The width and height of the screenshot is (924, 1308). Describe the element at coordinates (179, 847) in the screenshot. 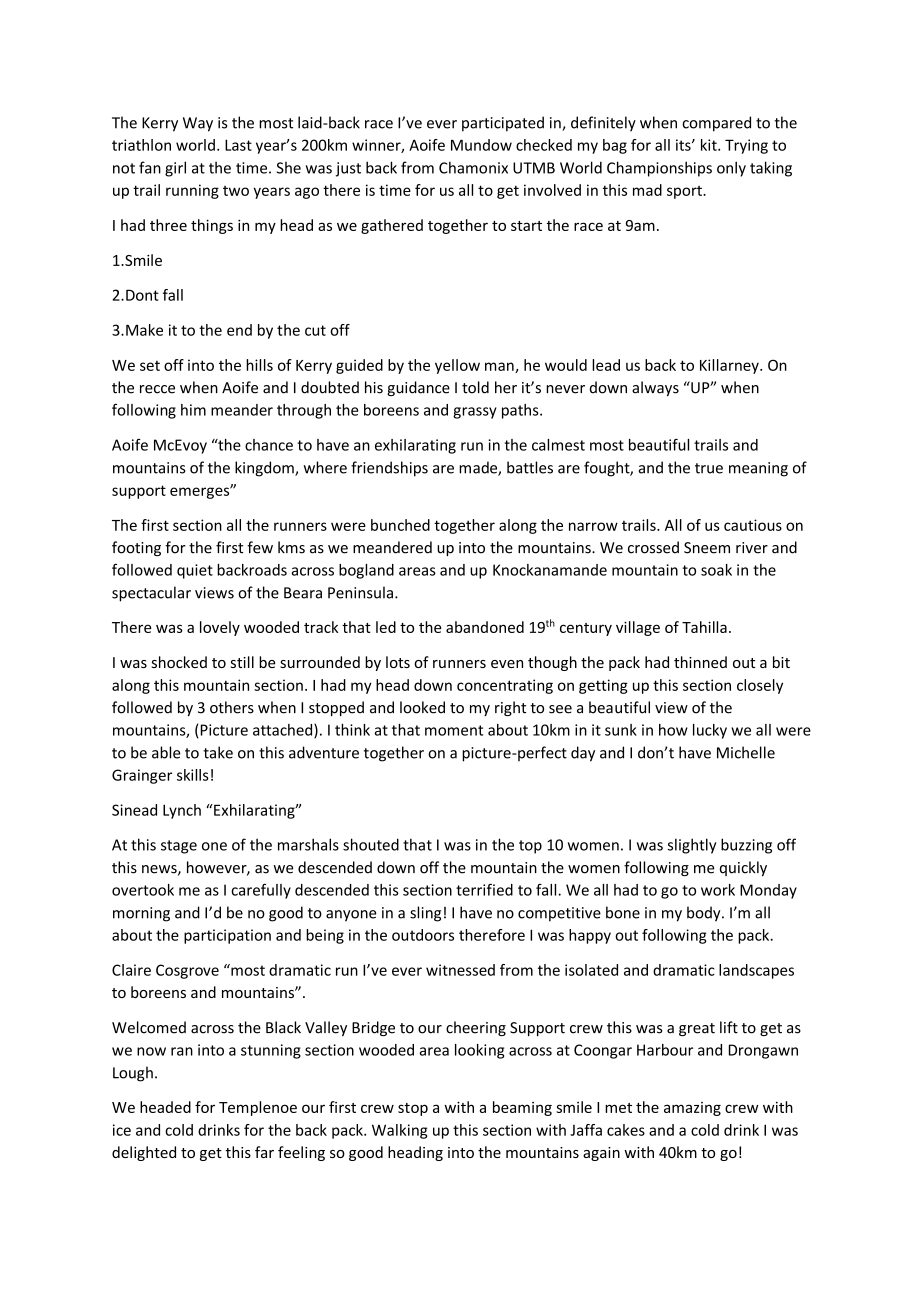

I see `stage` at that location.
